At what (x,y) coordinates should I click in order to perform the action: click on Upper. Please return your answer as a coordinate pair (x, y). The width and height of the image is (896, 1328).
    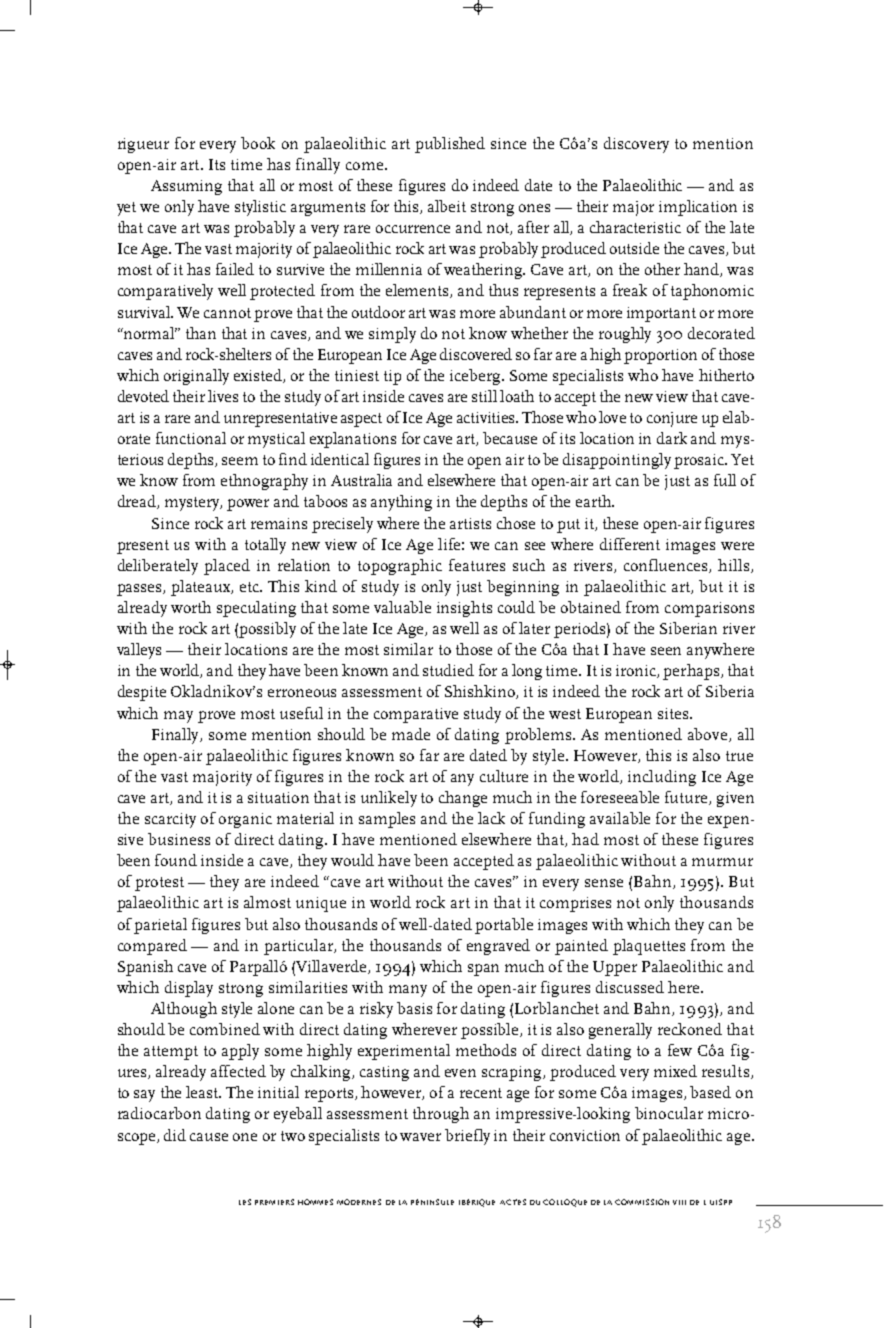
    Looking at the image, I should click on (615, 968).
